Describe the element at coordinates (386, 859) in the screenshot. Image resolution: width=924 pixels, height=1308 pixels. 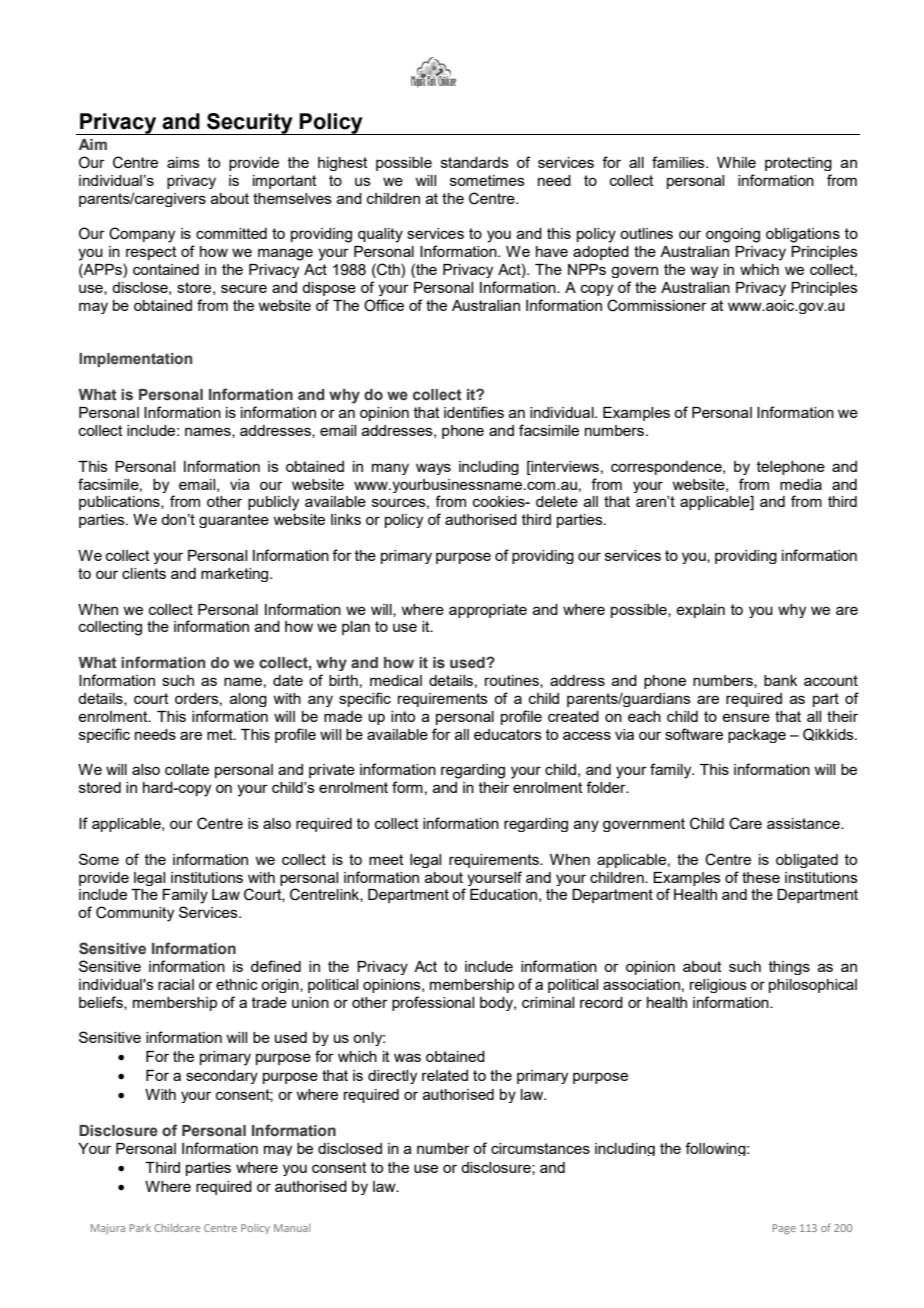
I see `meet` at that location.
